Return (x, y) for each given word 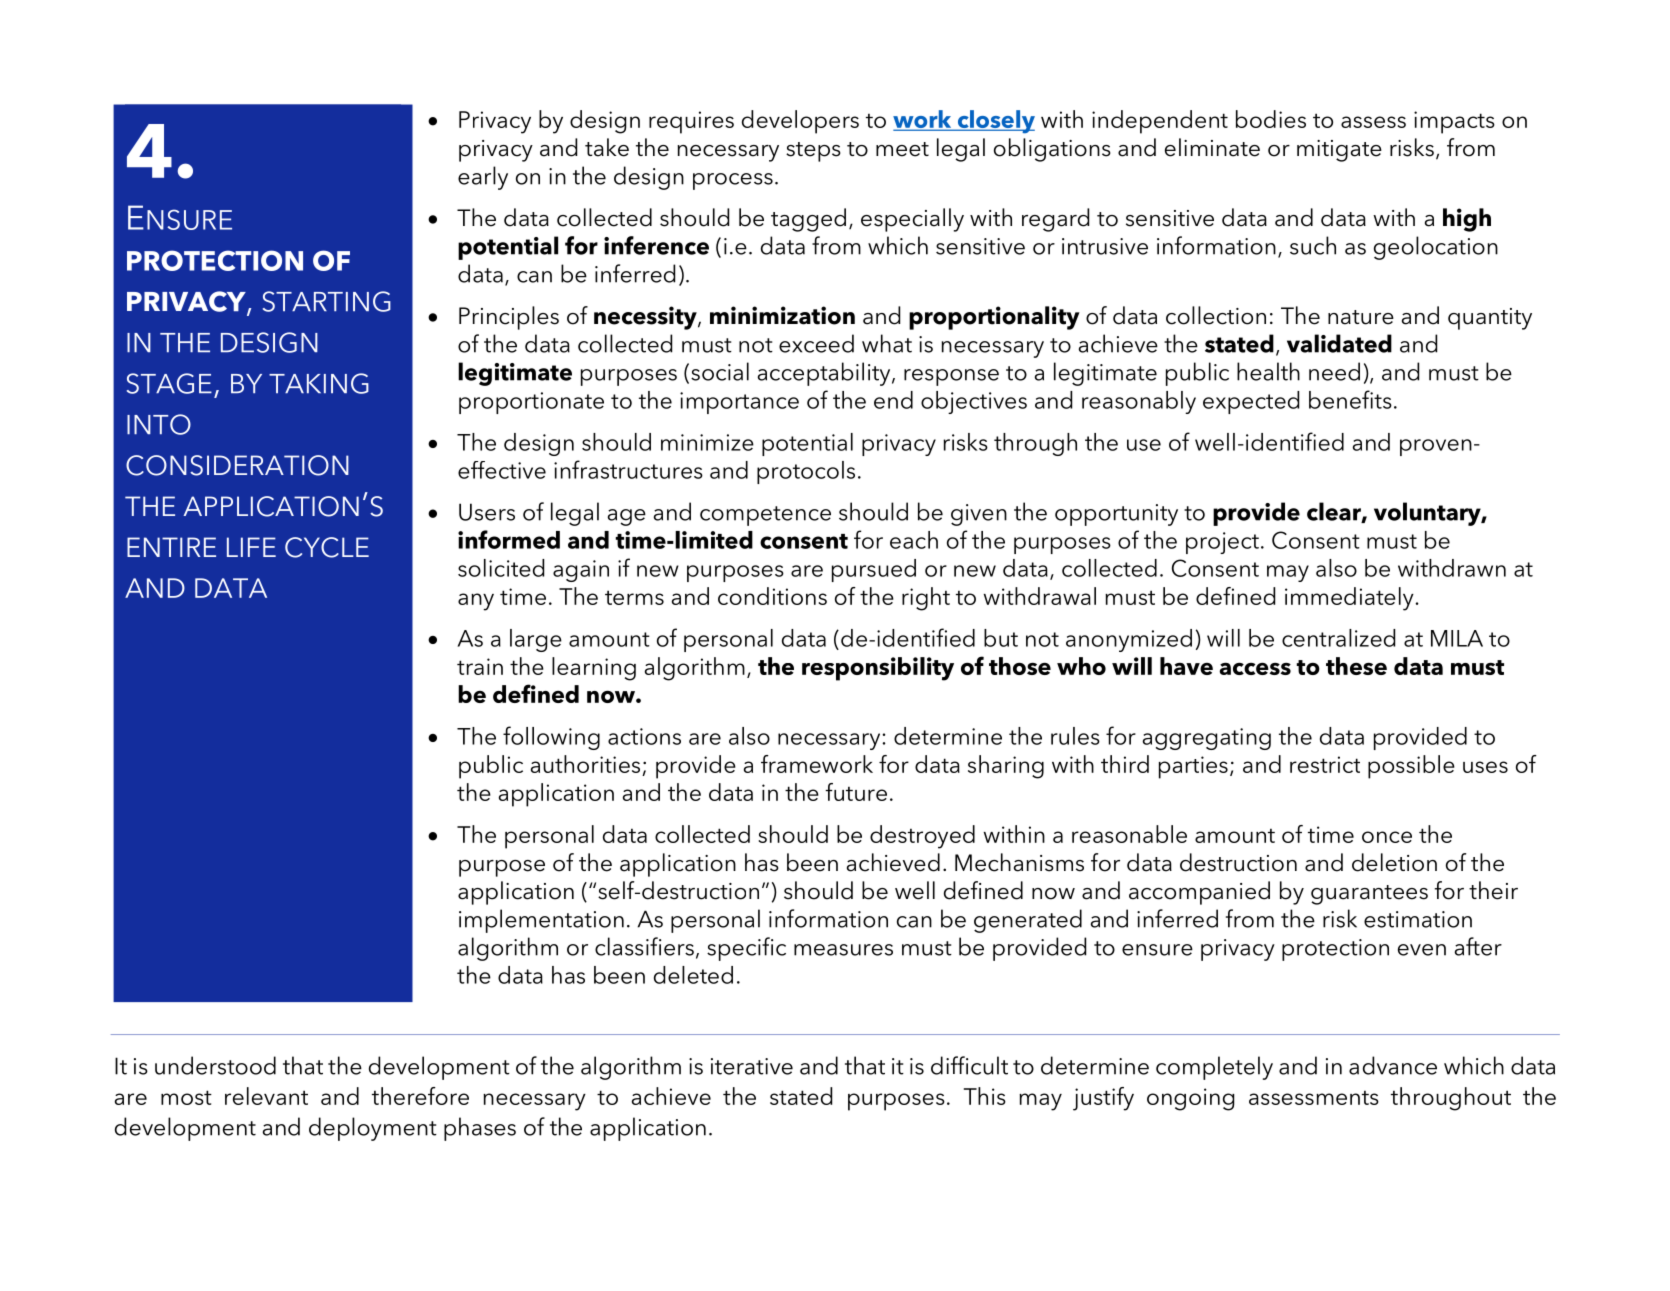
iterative (752, 1066)
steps (813, 152)
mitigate (1339, 151)
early (483, 178)
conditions (772, 596)
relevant (266, 1096)
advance (1393, 1065)
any (476, 602)
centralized (1338, 638)
